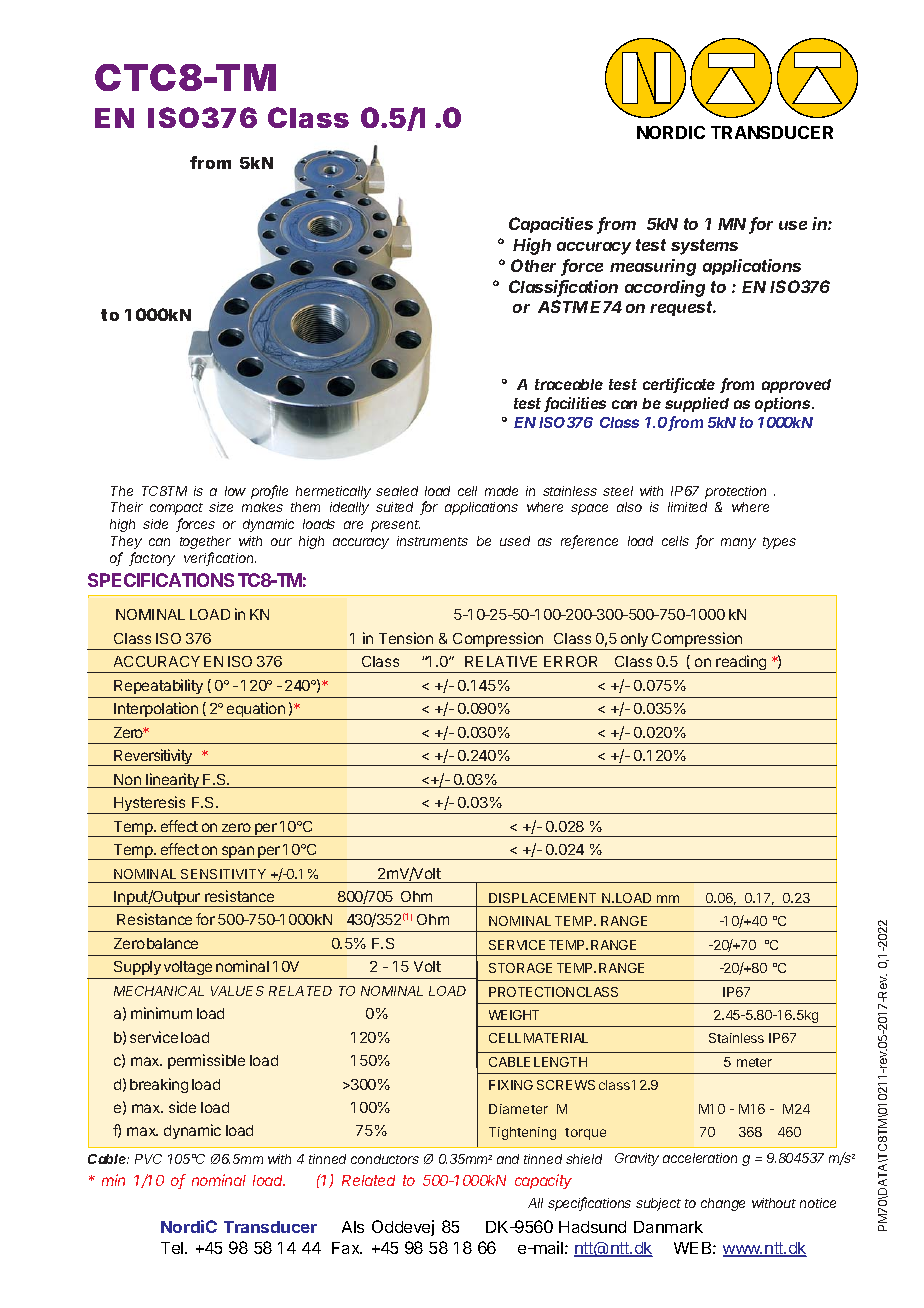 This image has height=1308, width=924. I want to click on Tel, so click(173, 1248).
